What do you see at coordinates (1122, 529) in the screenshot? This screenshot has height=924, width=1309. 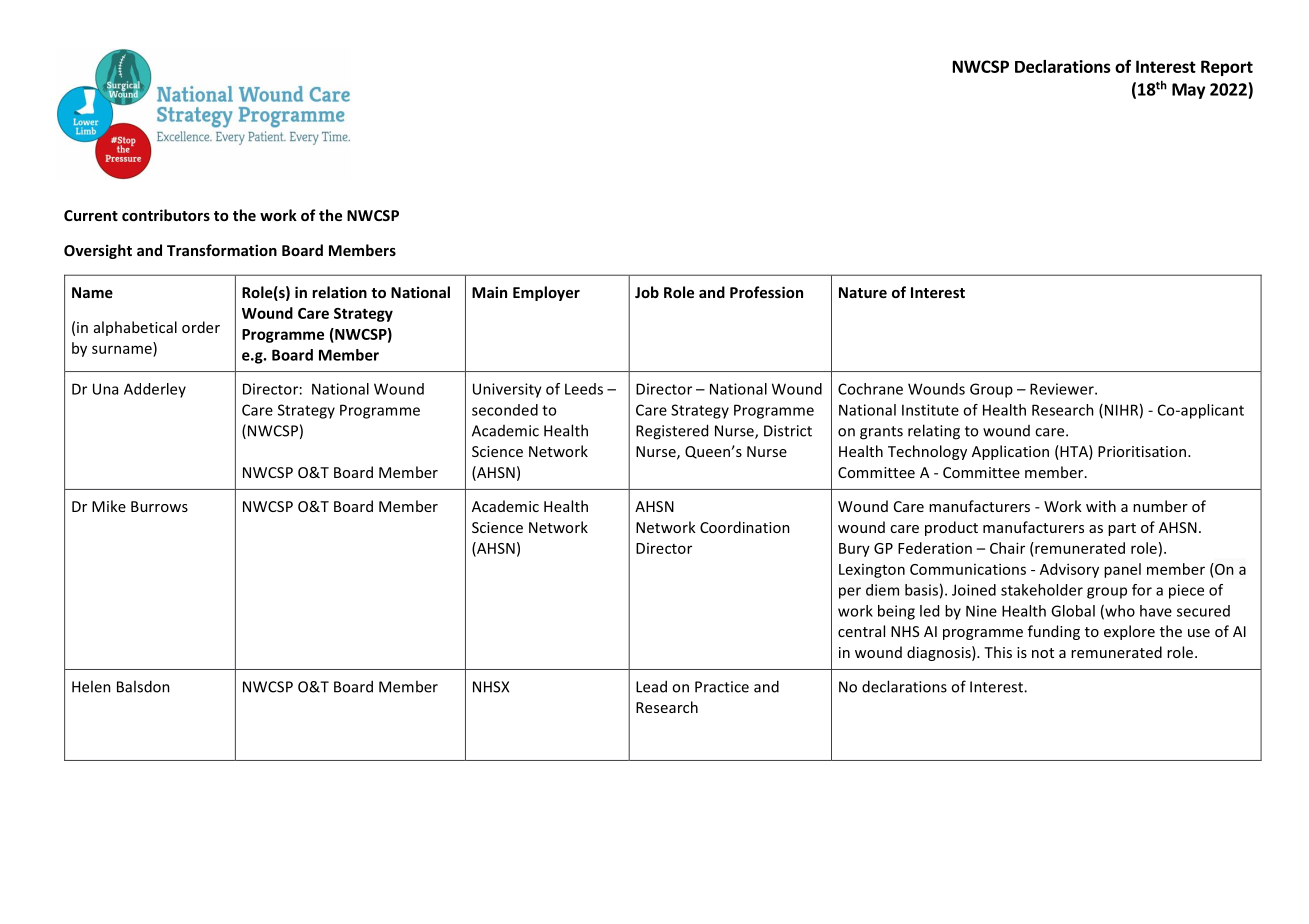 I see `part` at bounding box center [1122, 529].
